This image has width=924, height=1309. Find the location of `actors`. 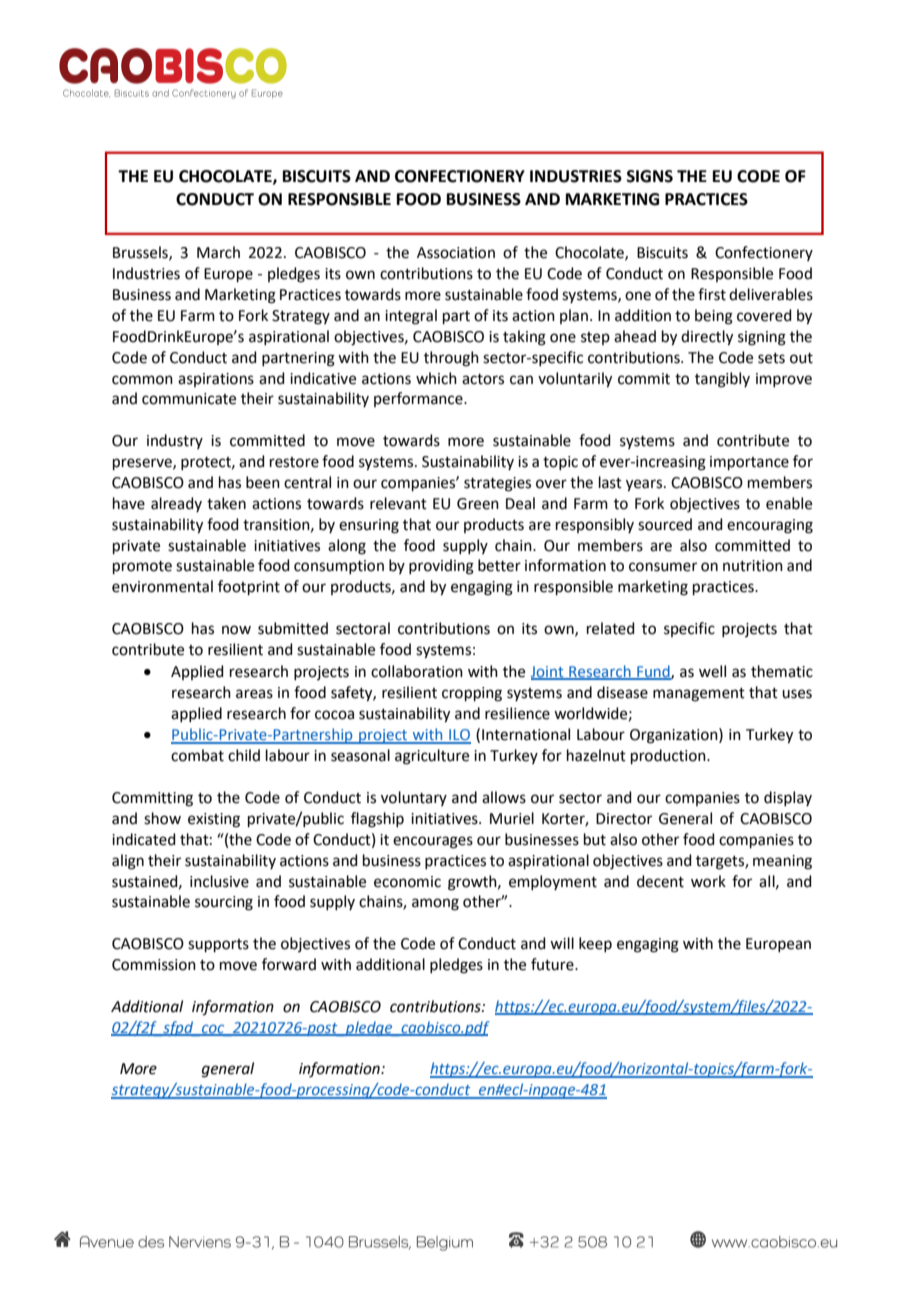

actors is located at coordinates (483, 379).
